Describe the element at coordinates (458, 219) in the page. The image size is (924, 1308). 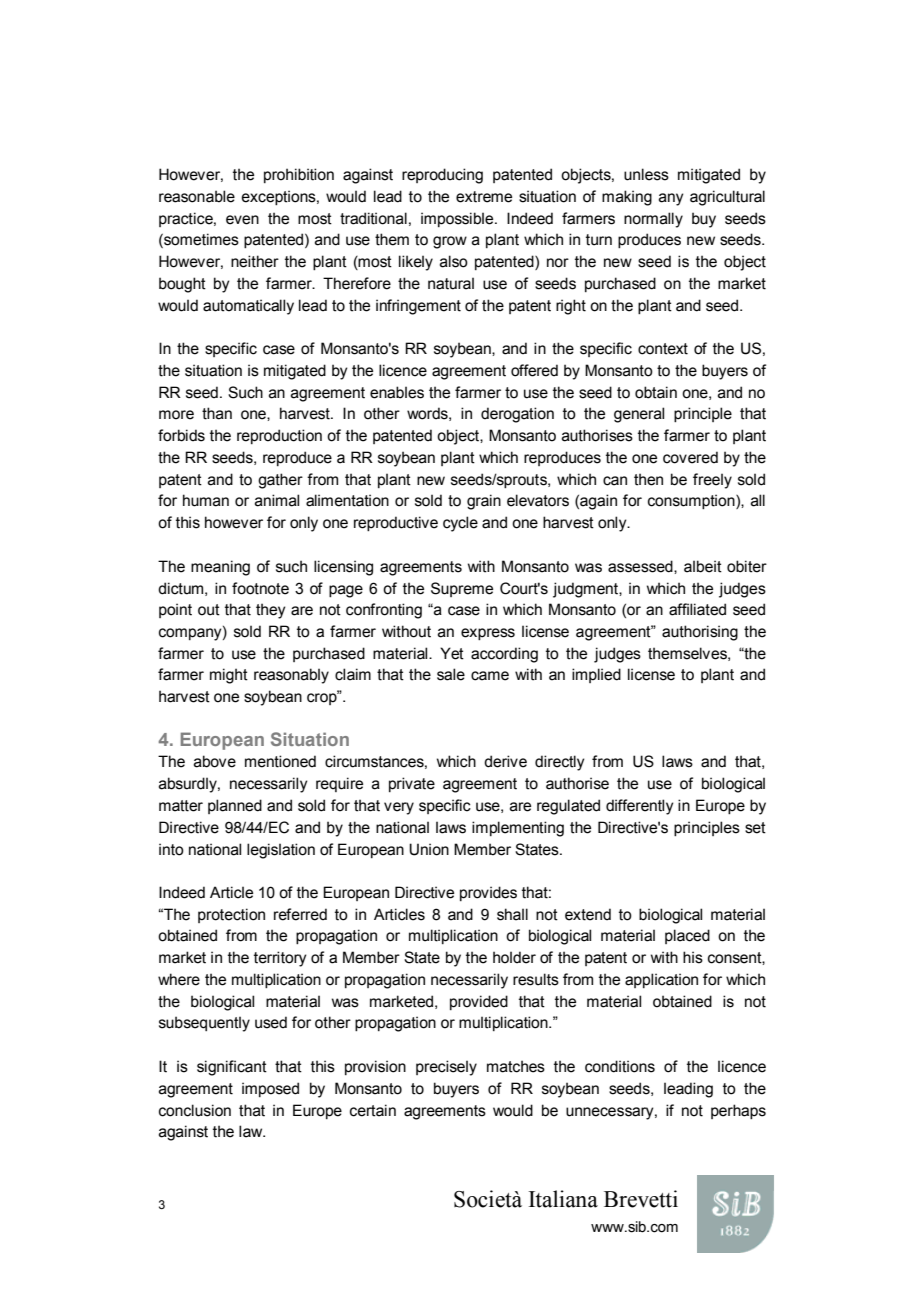
I see `impossible` at that location.
